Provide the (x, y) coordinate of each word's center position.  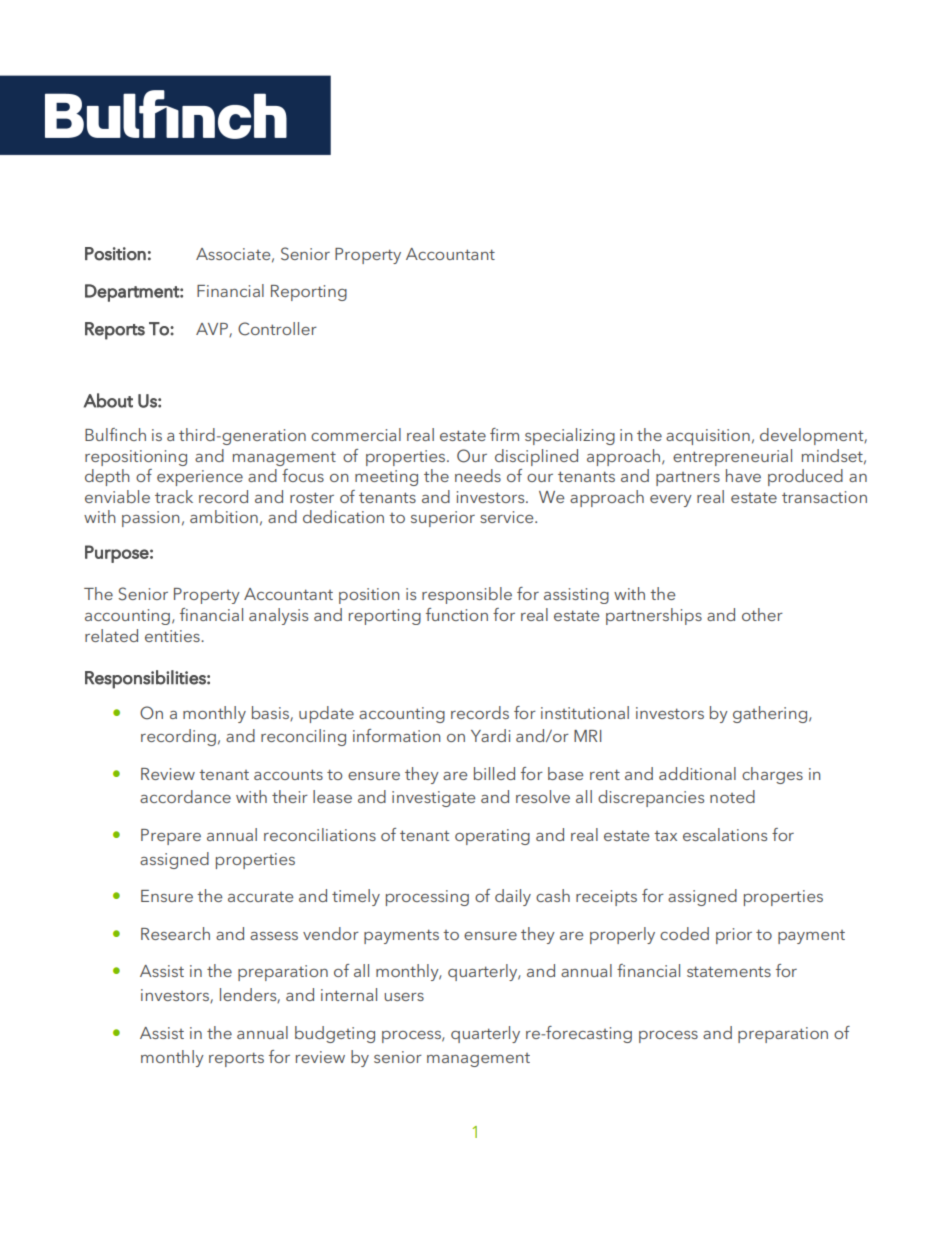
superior (443, 519)
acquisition (708, 437)
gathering (771, 714)
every (671, 501)
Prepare (171, 837)
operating (492, 837)
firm (504, 434)
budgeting (335, 1034)
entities (173, 636)
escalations (725, 834)
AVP (213, 330)
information (396, 735)
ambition (224, 516)
